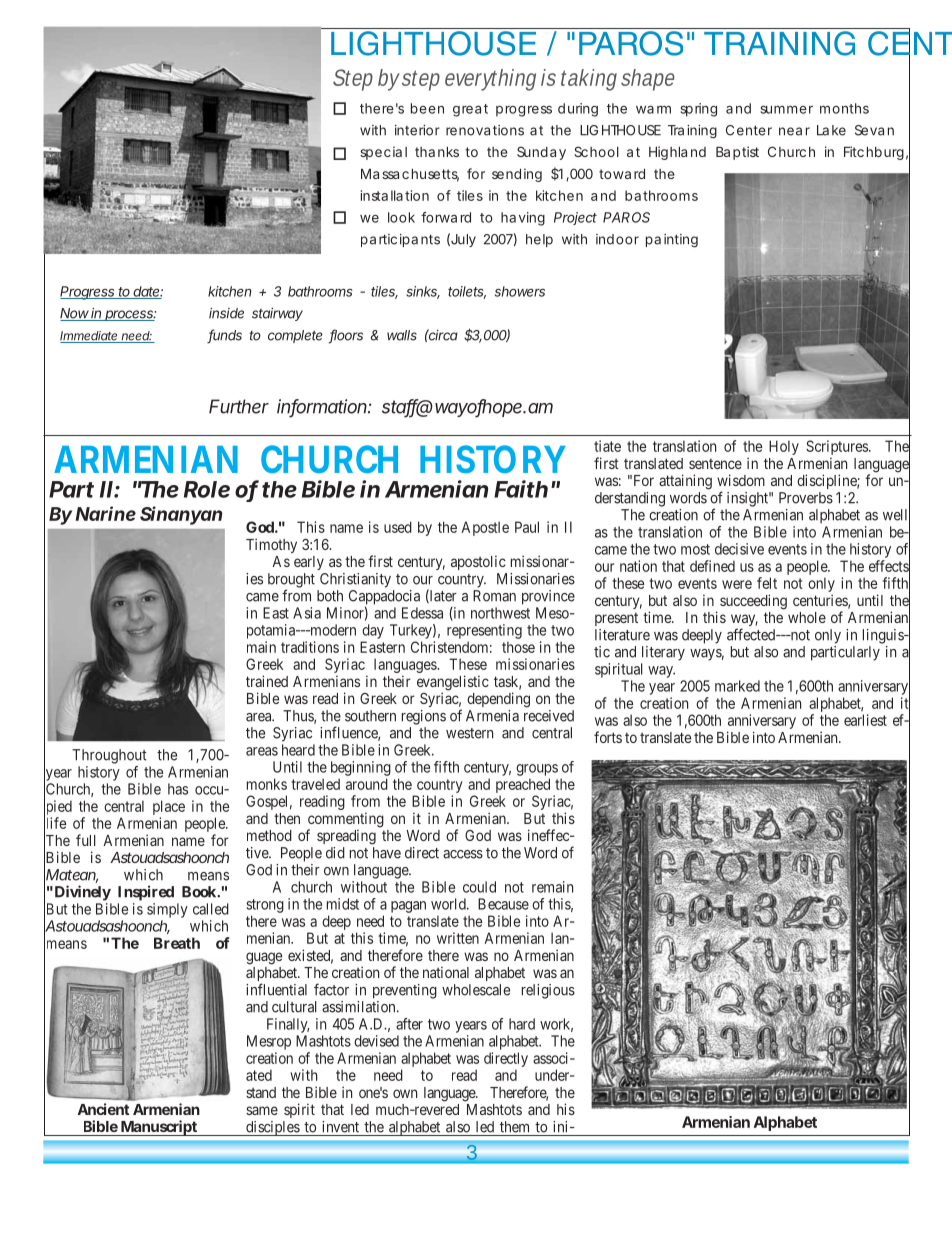 The image size is (952, 1233). Describe the element at coordinates (167, 910) in the screenshot. I see `simply` at that location.
